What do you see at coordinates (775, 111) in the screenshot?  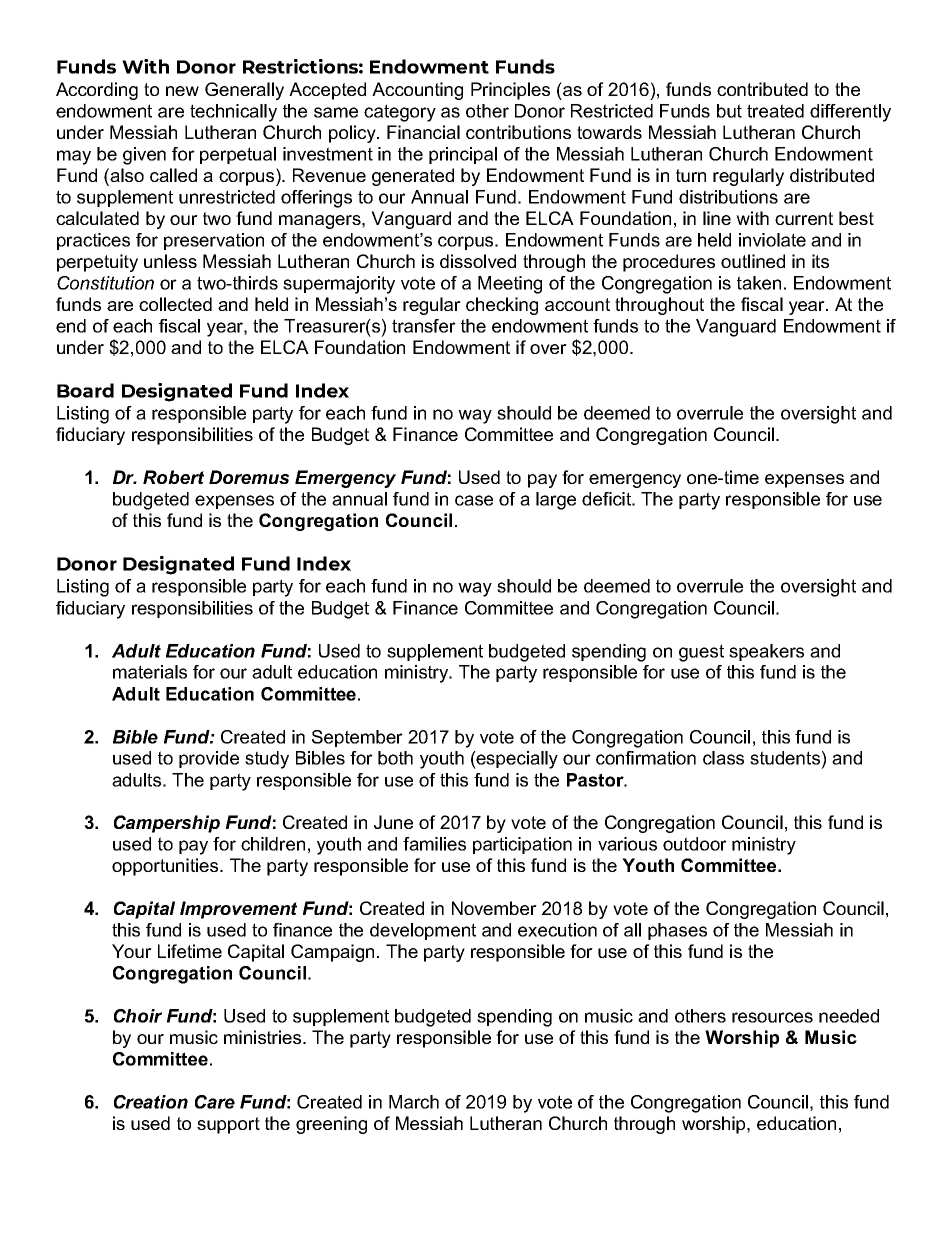 I see `treated` at bounding box center [775, 111].
